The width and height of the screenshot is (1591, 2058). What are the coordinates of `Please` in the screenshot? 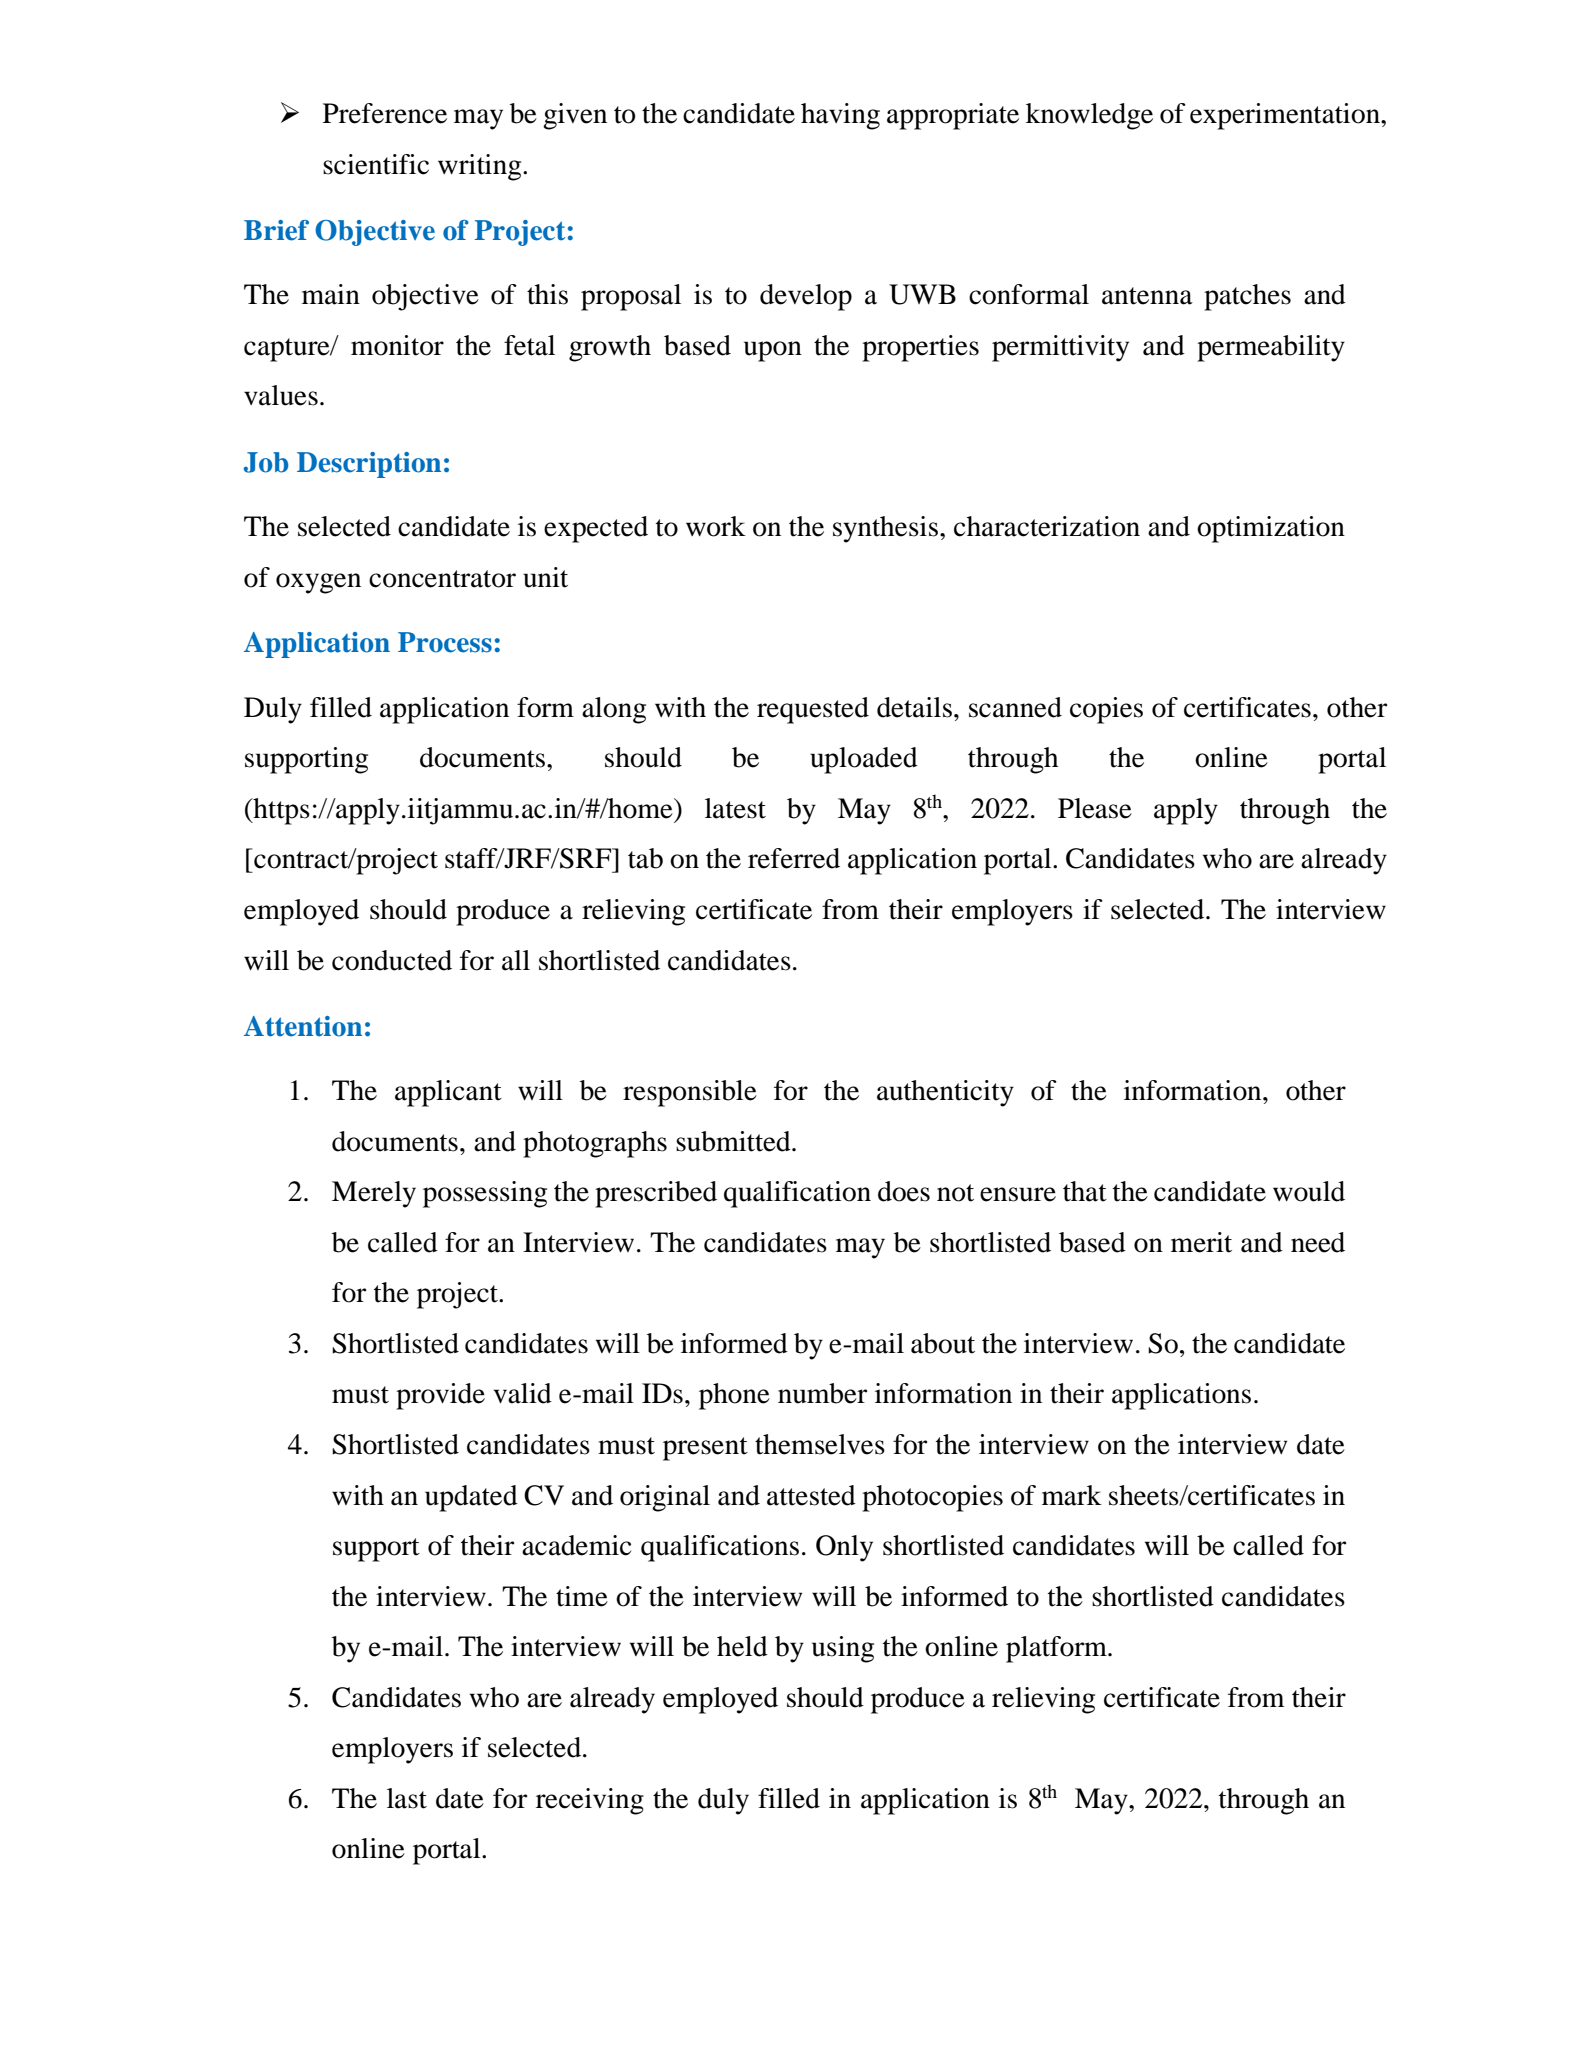 It's located at (1095, 808).
